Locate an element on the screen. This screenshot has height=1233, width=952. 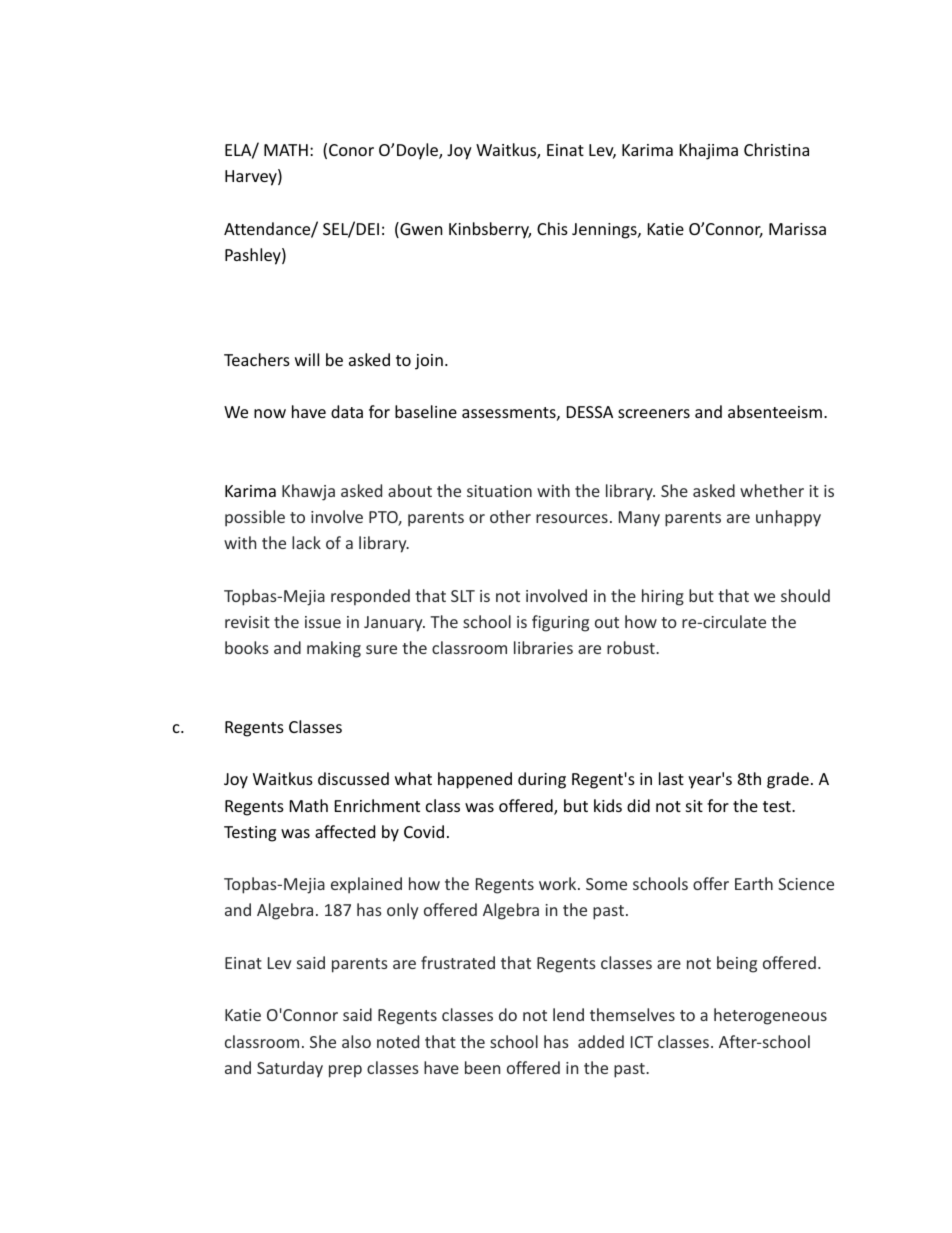
Conor is located at coordinates (351, 150).
